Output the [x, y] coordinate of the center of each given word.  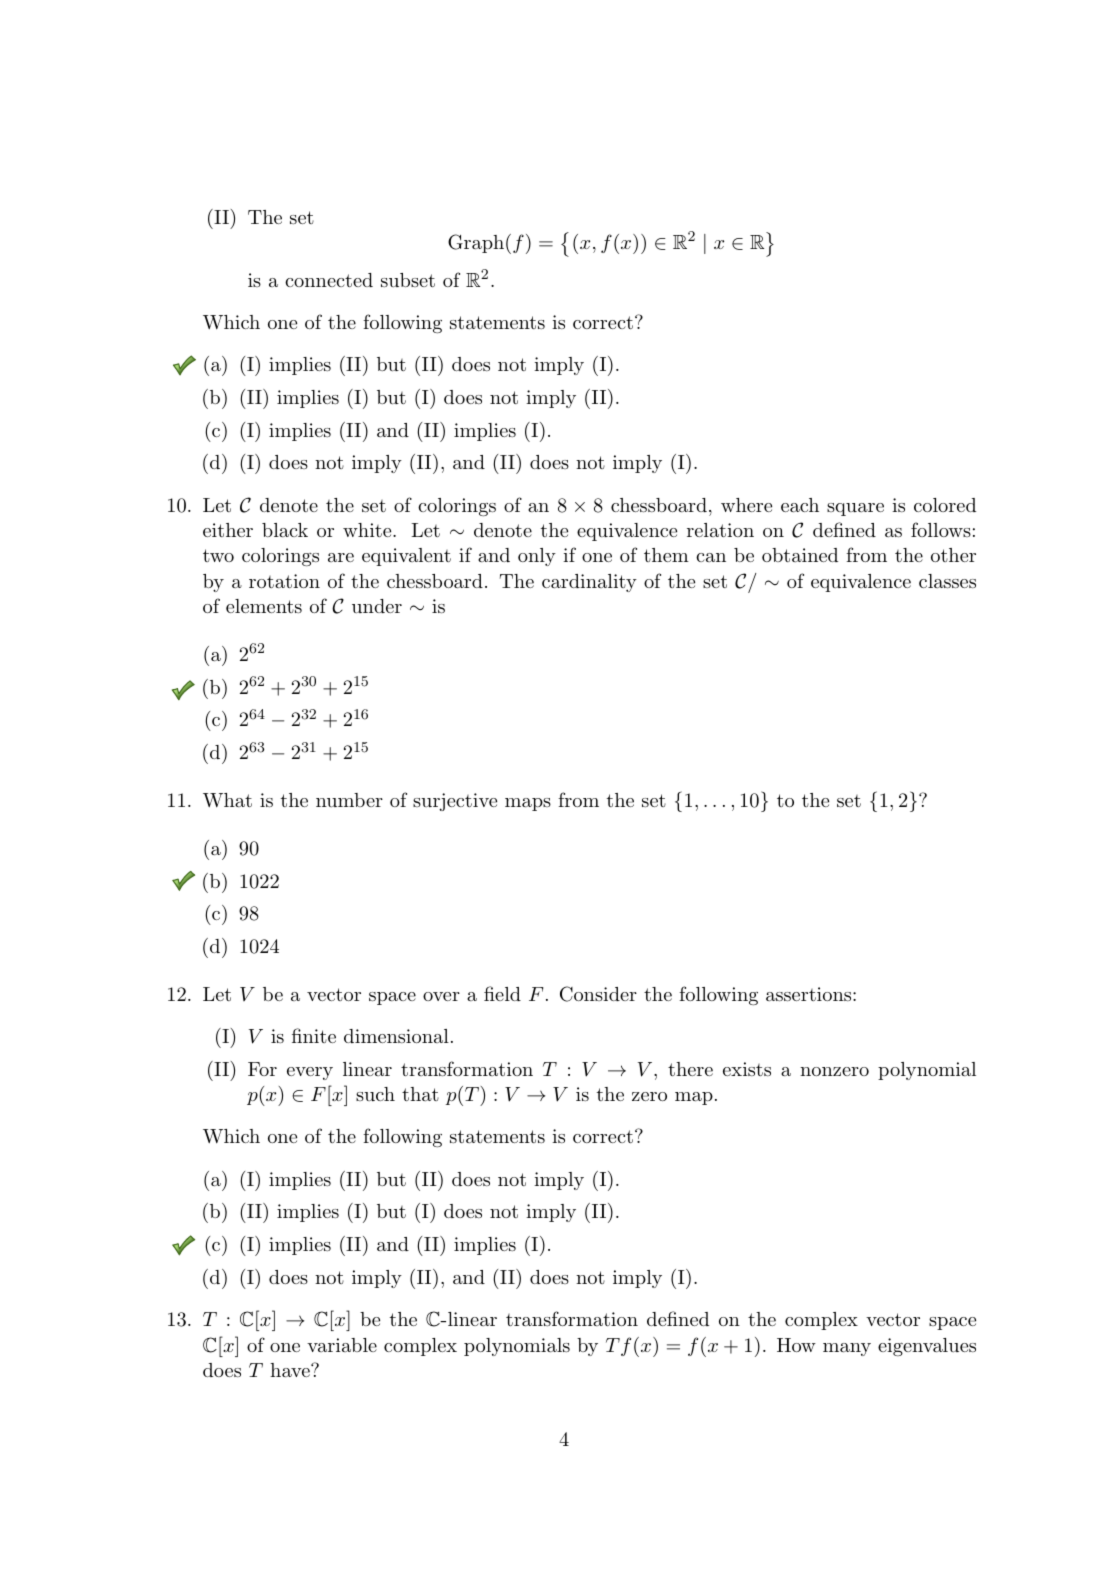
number [349, 800]
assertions [808, 994]
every [310, 1073]
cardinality [589, 583]
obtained [800, 555]
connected [329, 280]
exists [747, 1069]
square [855, 509]
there [690, 1069]
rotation [284, 581]
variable [342, 1345]
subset [408, 280]
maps [528, 804]
